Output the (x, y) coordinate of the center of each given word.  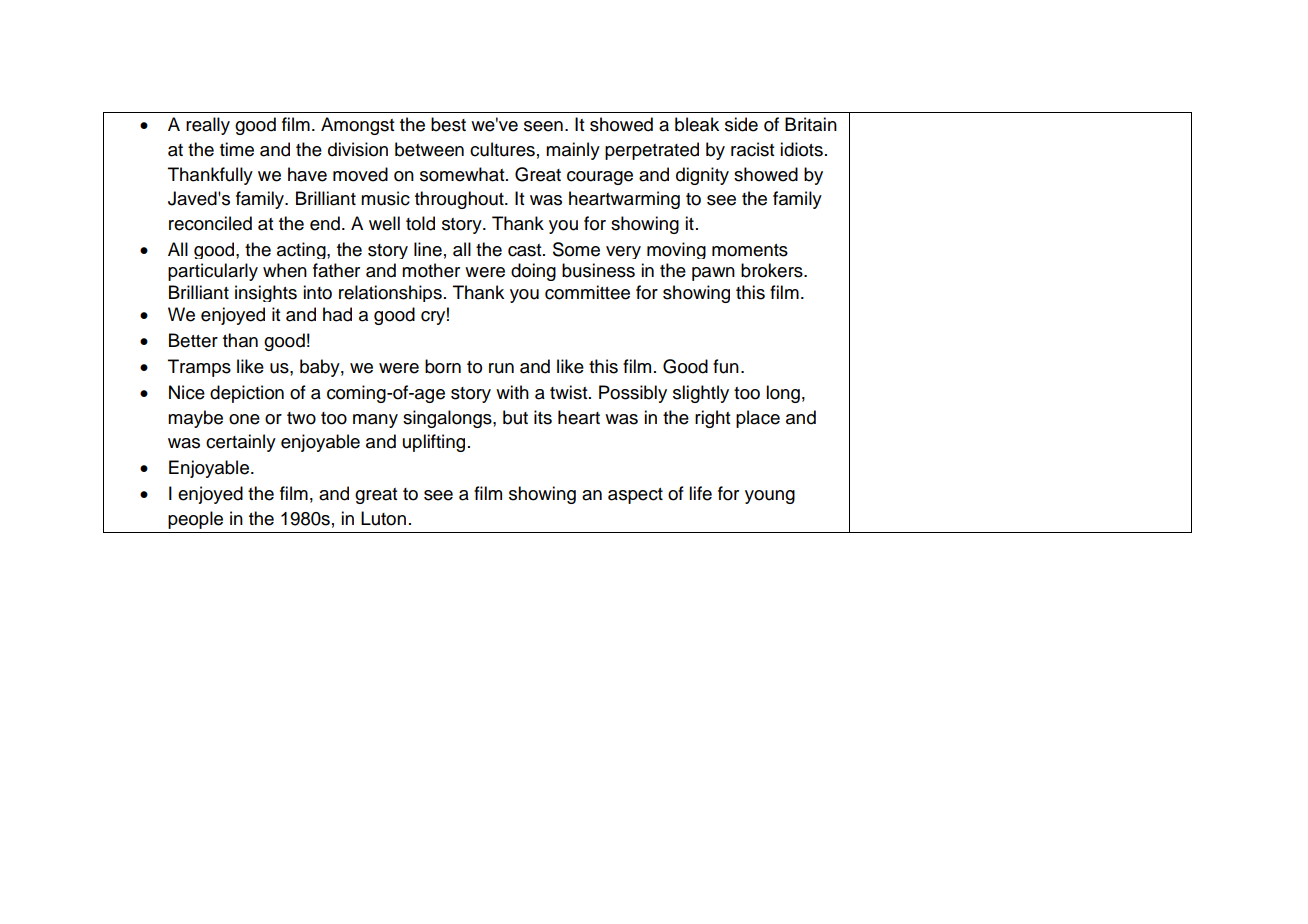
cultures (502, 149)
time (237, 149)
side (741, 124)
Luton (383, 518)
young (770, 497)
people (195, 520)
